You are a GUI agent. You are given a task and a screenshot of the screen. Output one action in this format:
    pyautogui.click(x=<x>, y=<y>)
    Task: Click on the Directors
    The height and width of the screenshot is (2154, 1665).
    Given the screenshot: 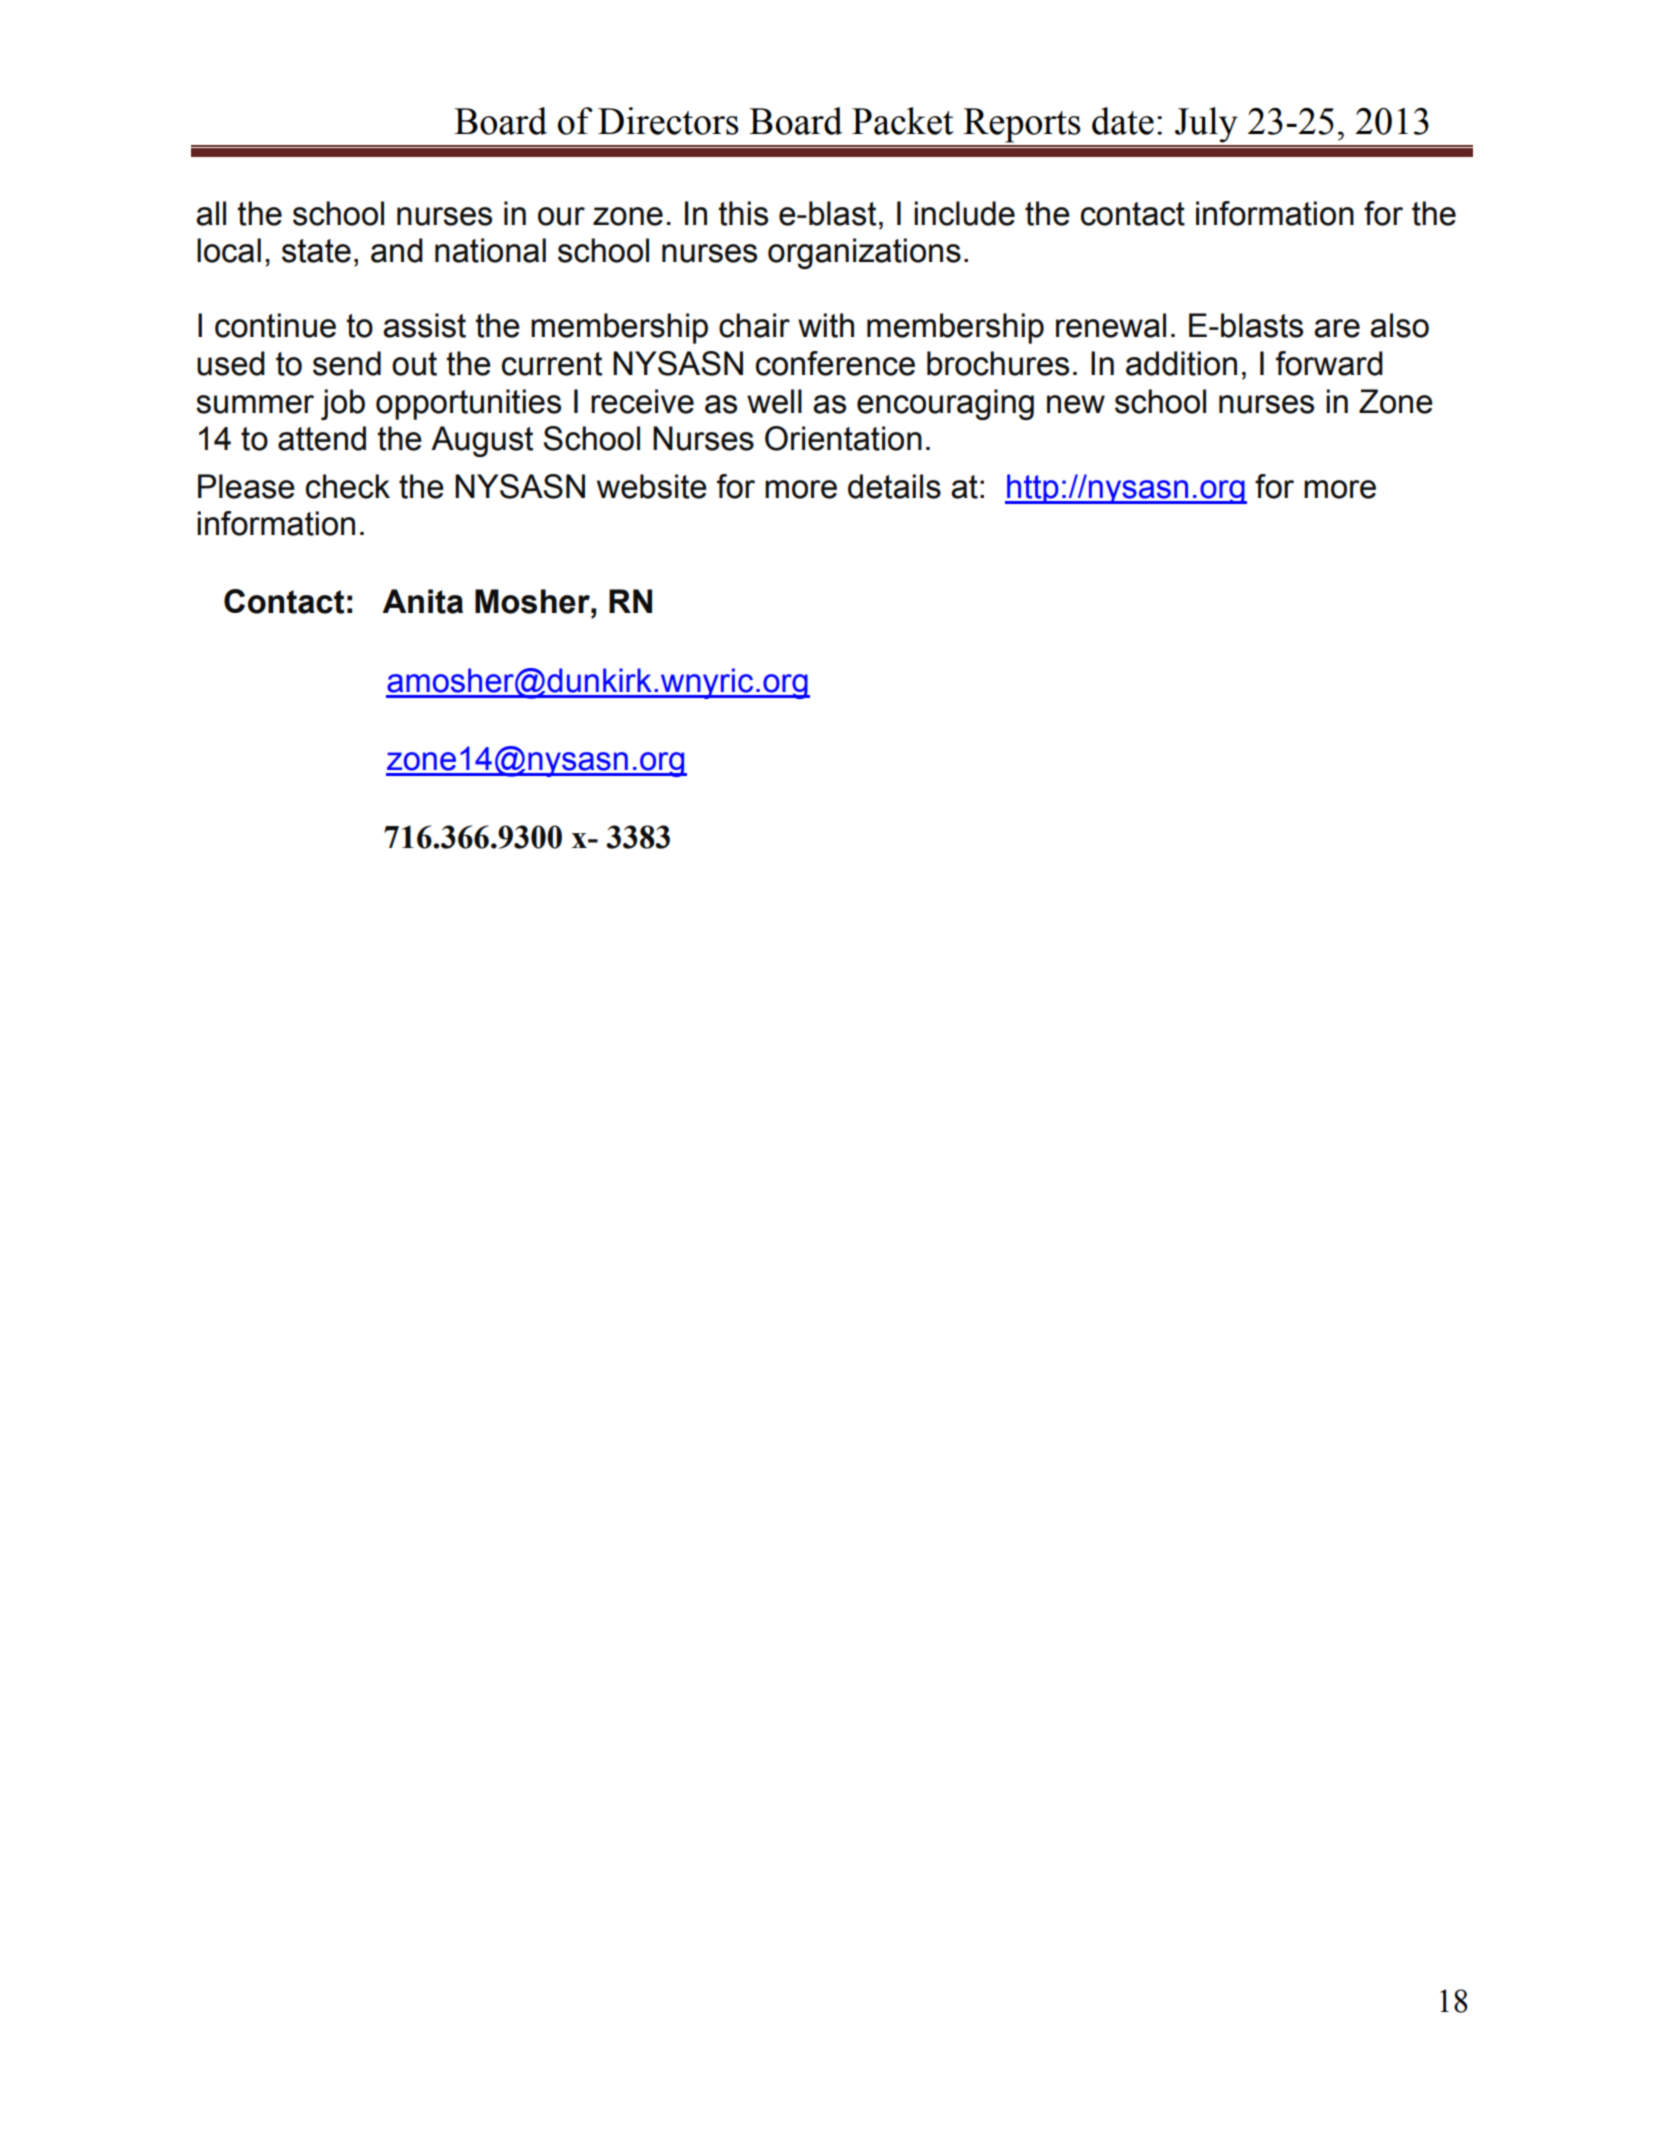 What is the action you would take?
    pyautogui.click(x=668, y=121)
